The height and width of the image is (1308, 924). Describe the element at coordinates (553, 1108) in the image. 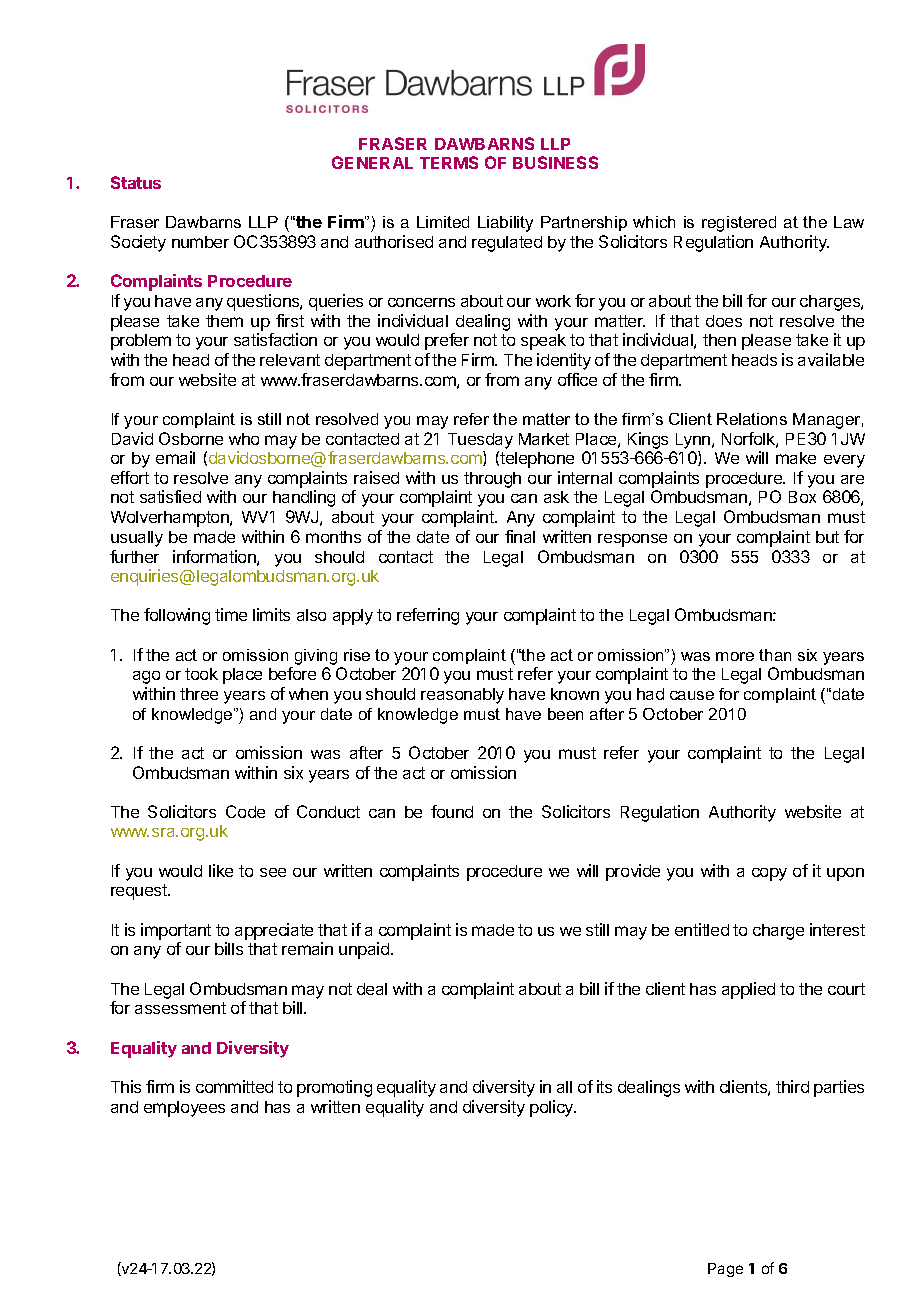

I see `policy` at that location.
